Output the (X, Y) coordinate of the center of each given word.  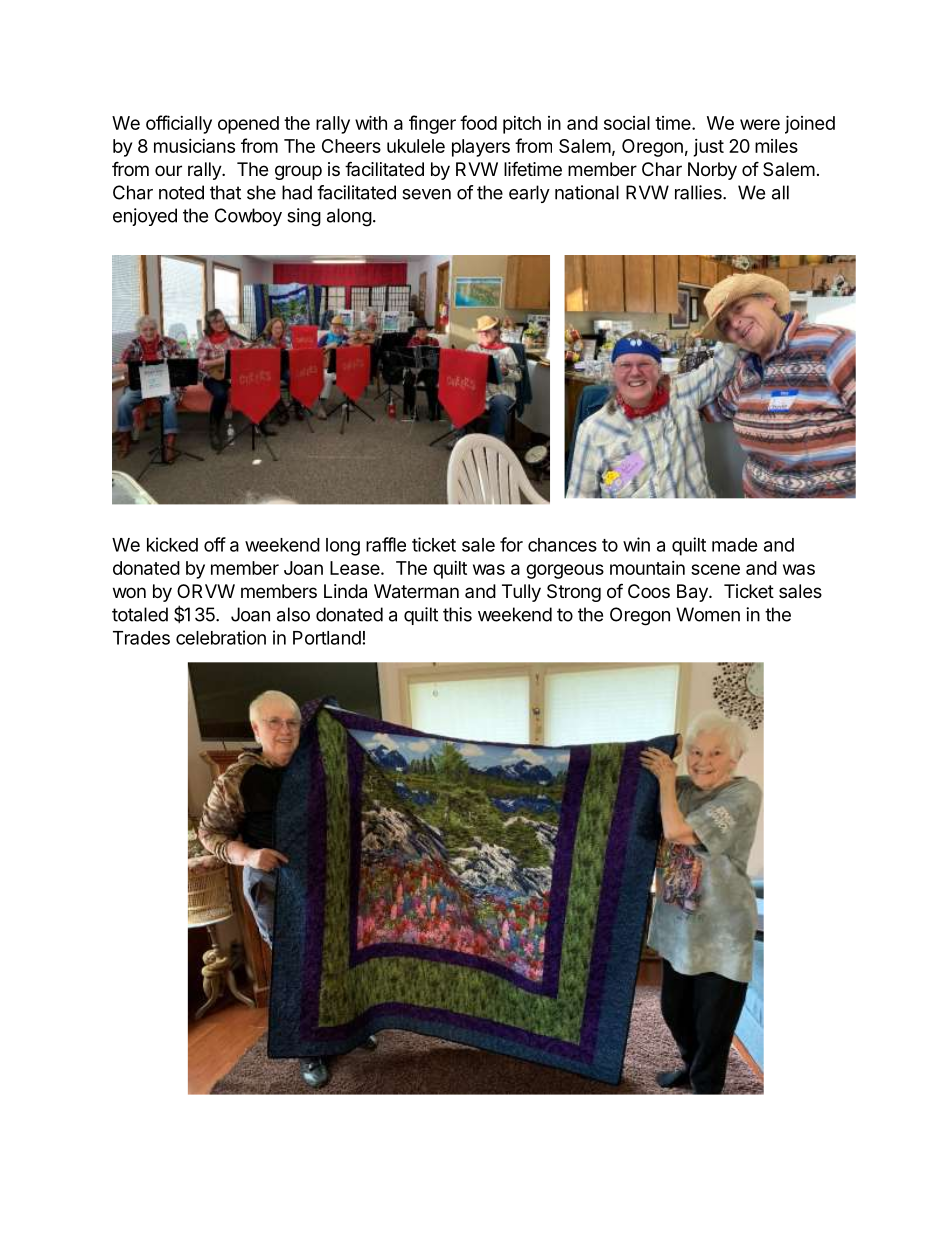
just (708, 148)
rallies (699, 192)
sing (304, 217)
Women (708, 614)
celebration (221, 637)
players (481, 148)
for (511, 544)
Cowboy (248, 217)
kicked (172, 544)
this (457, 614)
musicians (194, 146)
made (735, 545)
